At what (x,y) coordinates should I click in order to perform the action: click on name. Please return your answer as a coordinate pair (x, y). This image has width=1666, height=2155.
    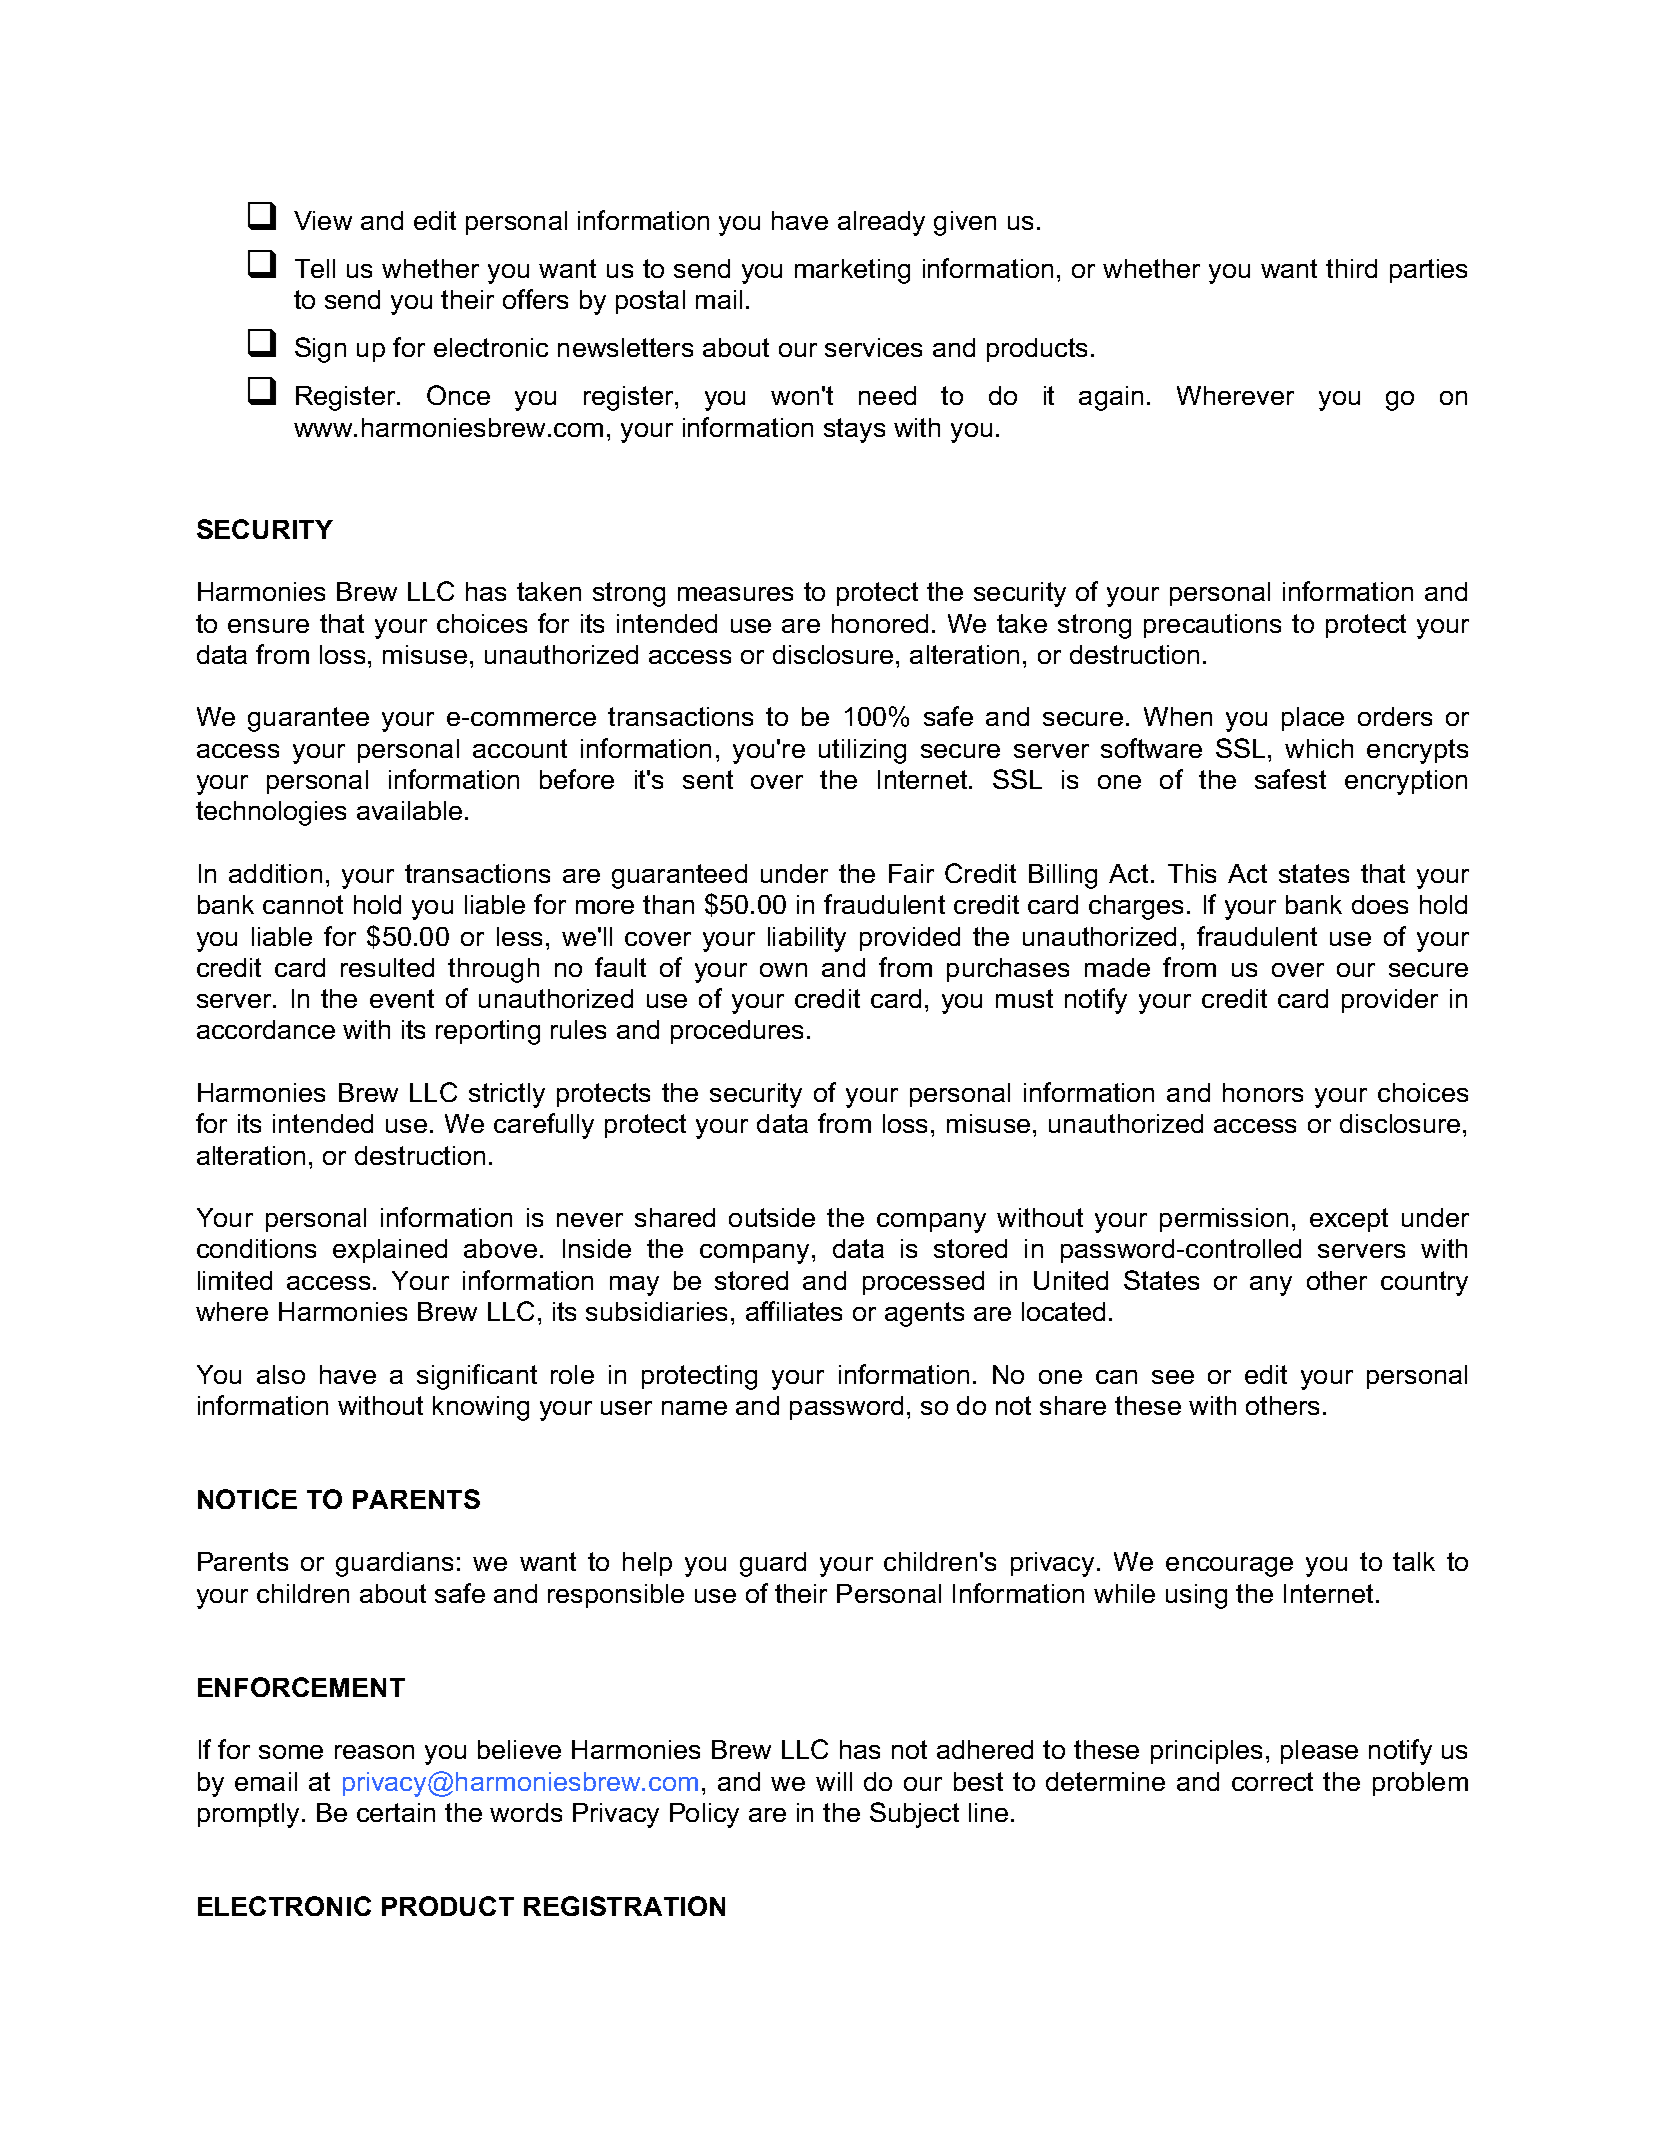
    Looking at the image, I should click on (694, 1408).
